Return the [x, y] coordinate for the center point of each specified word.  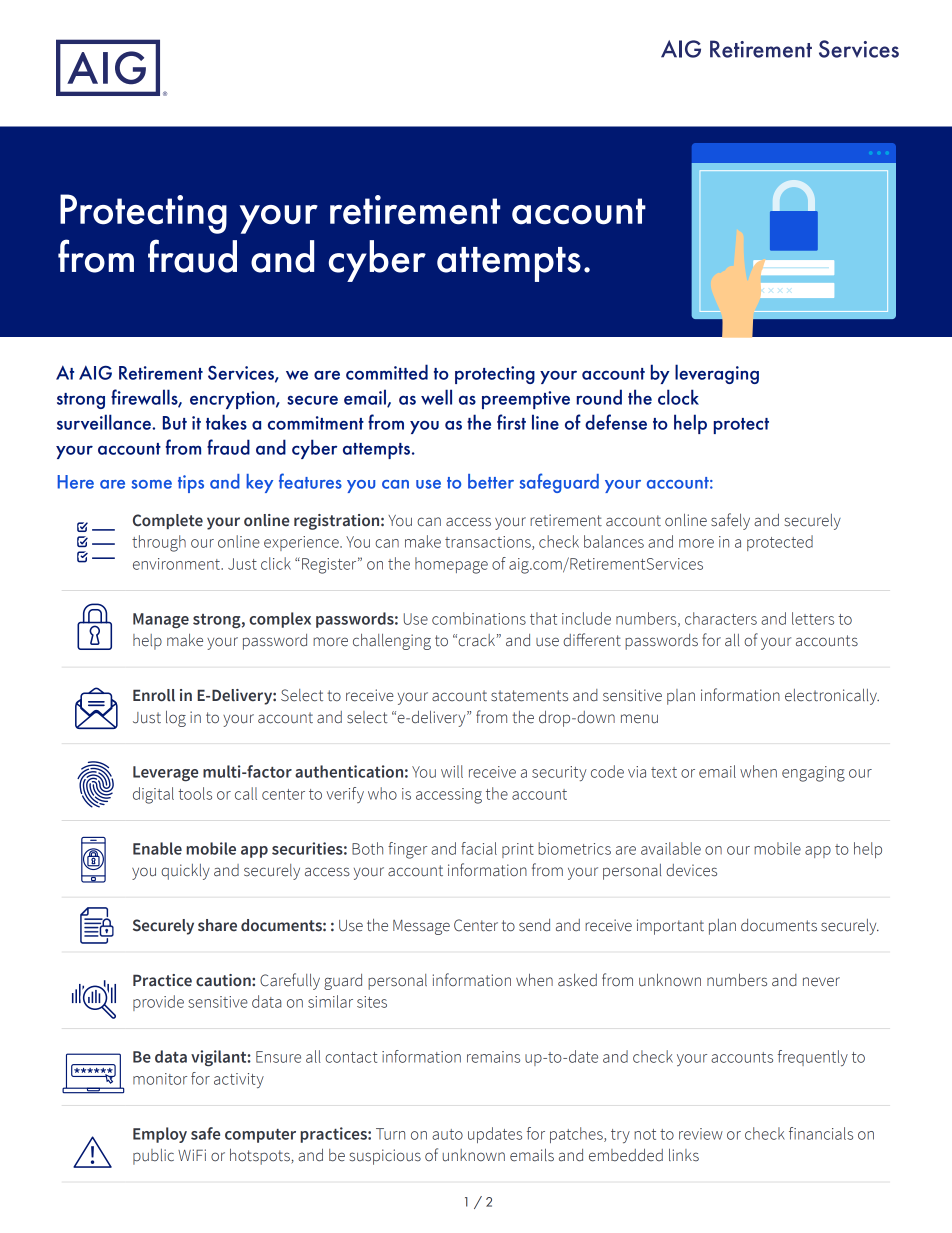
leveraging [717, 374]
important [670, 927]
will [452, 771]
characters [721, 618]
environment [177, 564]
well [436, 397]
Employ [160, 1135]
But [175, 423]
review [701, 1134]
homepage [451, 565]
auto [447, 1134]
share [217, 925]
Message [421, 927]
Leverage [165, 774]
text [664, 772]
